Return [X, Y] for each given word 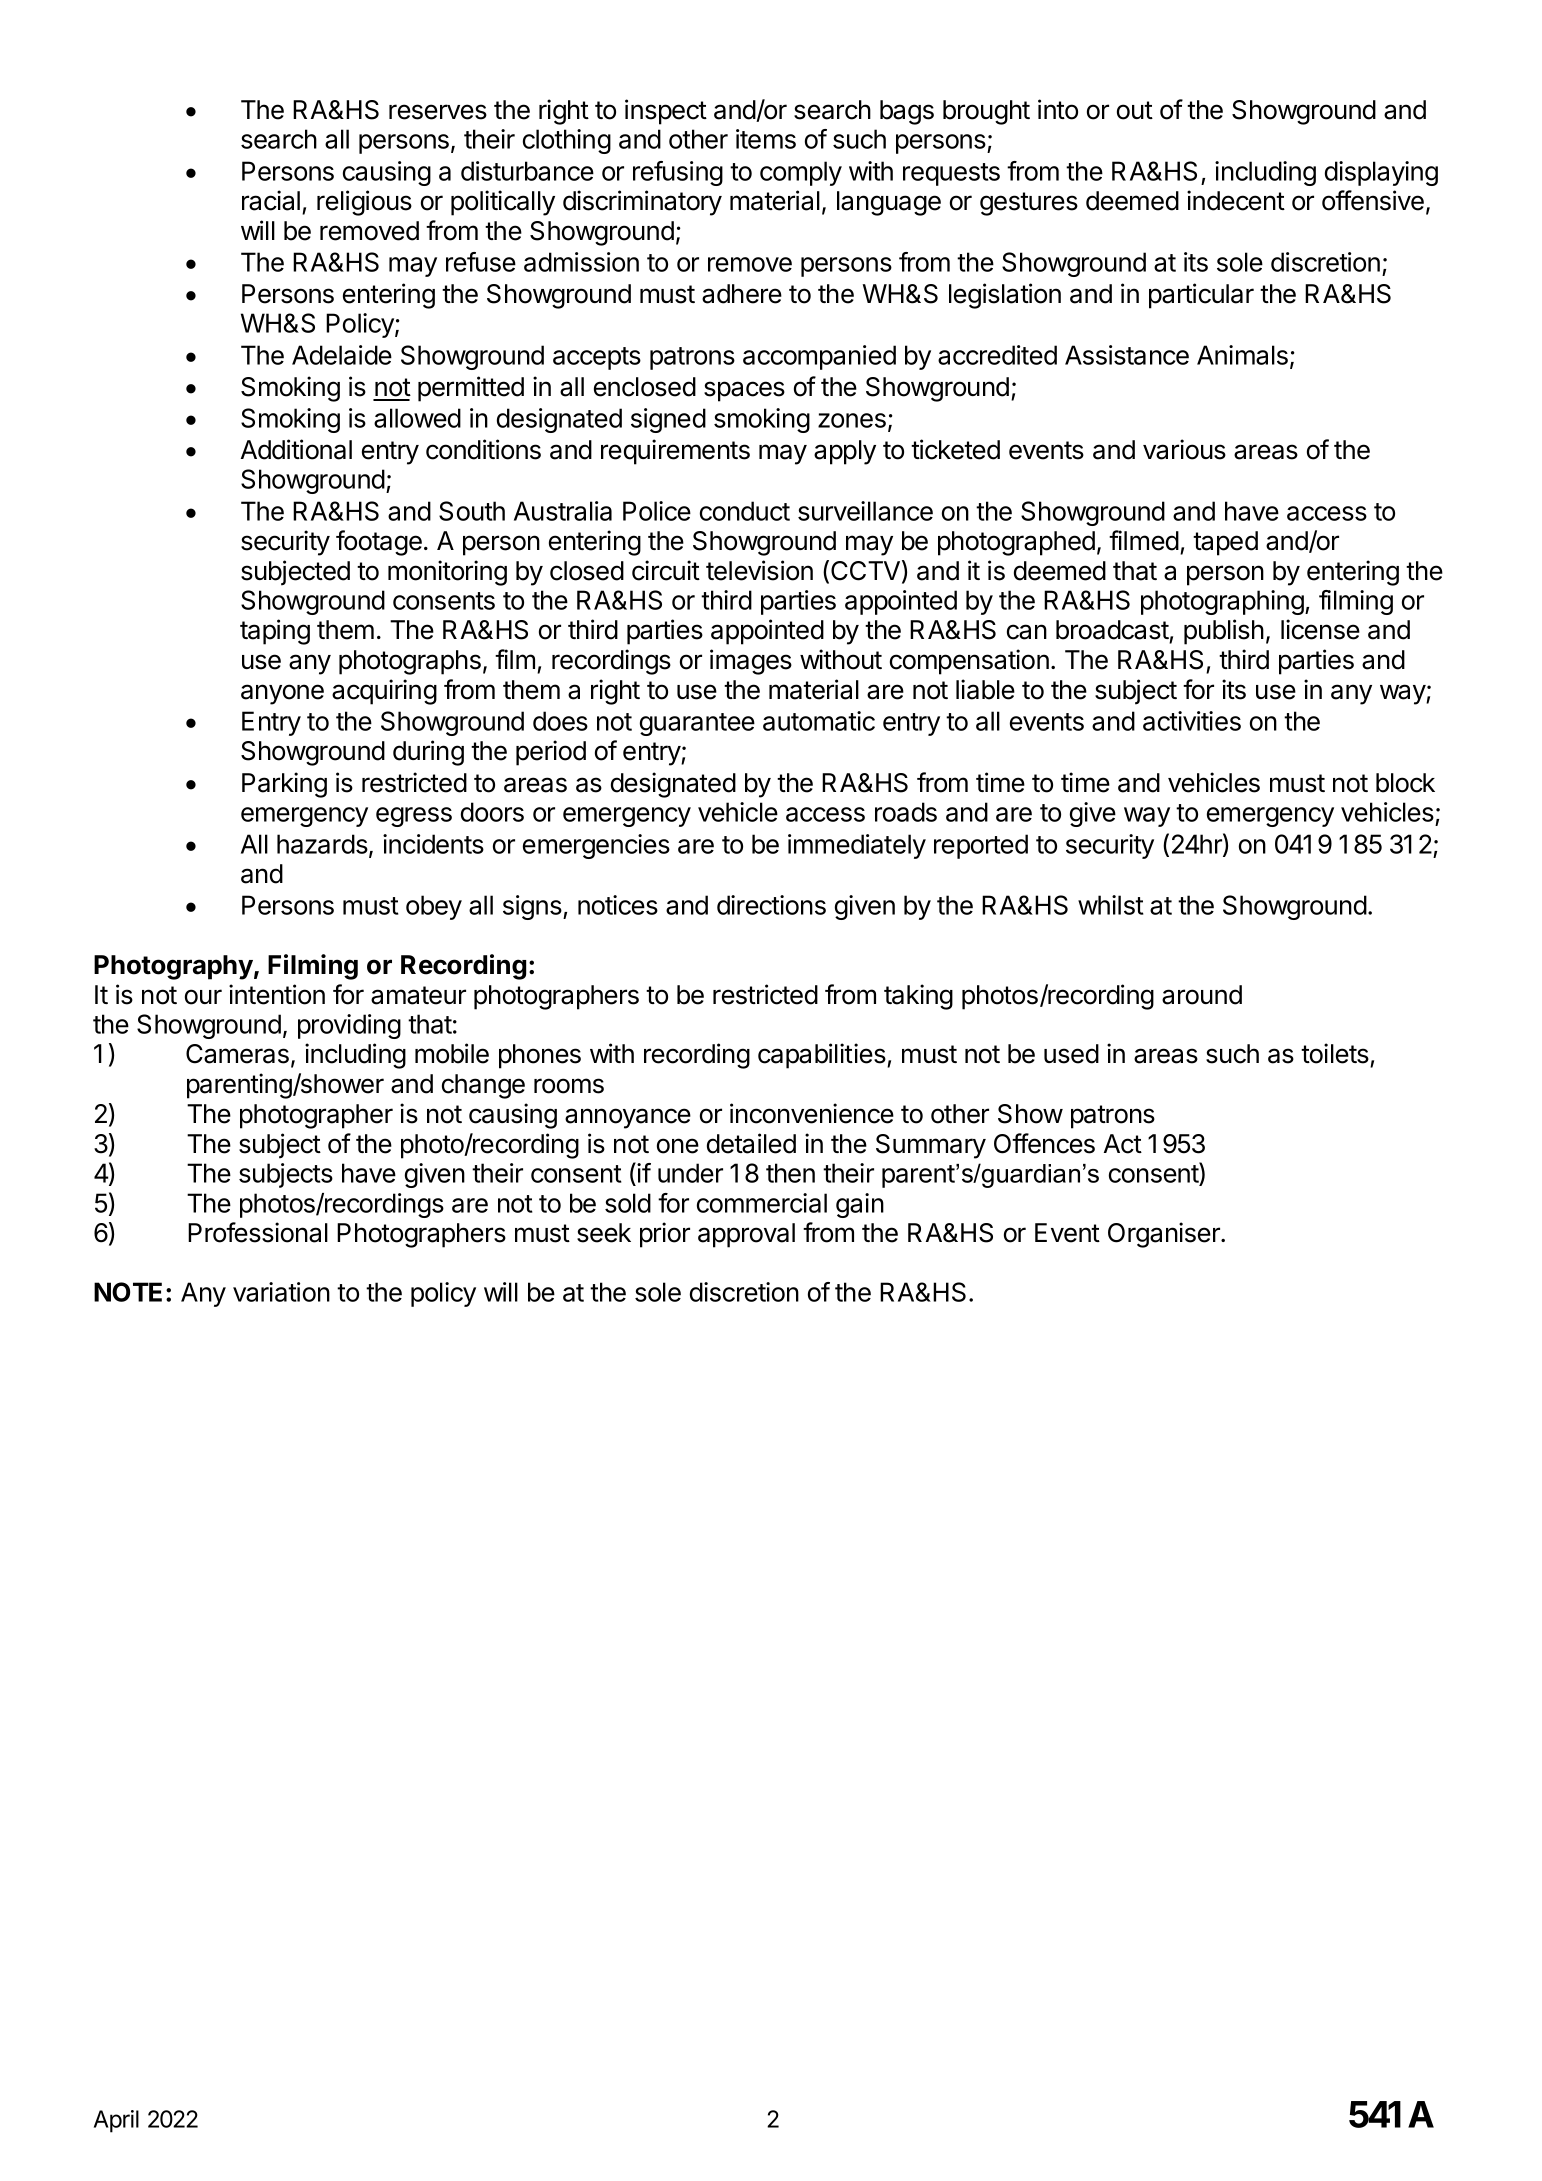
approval [746, 1235]
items [766, 139]
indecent [1236, 200]
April [116, 2121]
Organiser [1165, 1235]
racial [271, 200]
